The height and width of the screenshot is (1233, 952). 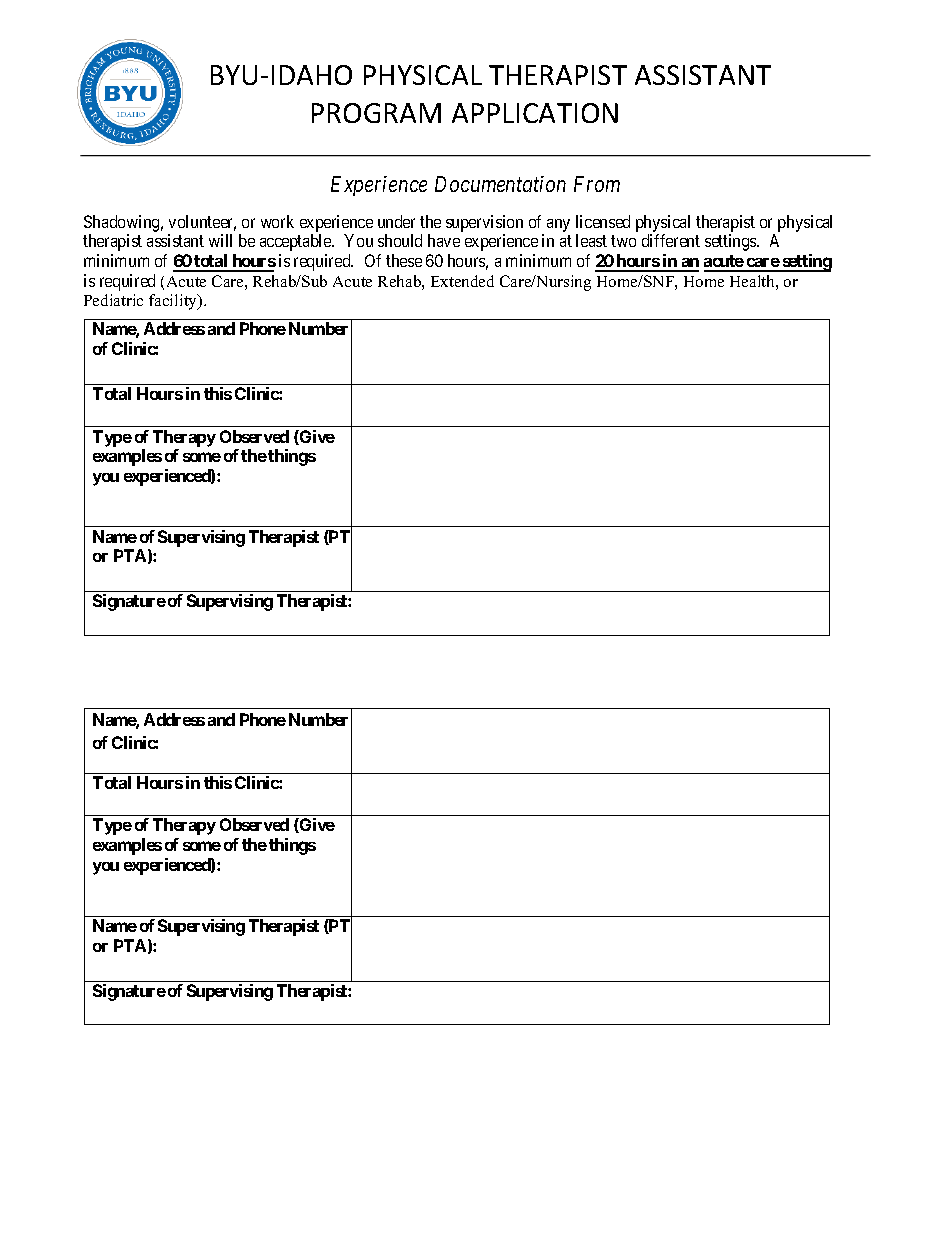 What do you see at coordinates (603, 221) in the screenshot?
I see `licensed` at bounding box center [603, 221].
